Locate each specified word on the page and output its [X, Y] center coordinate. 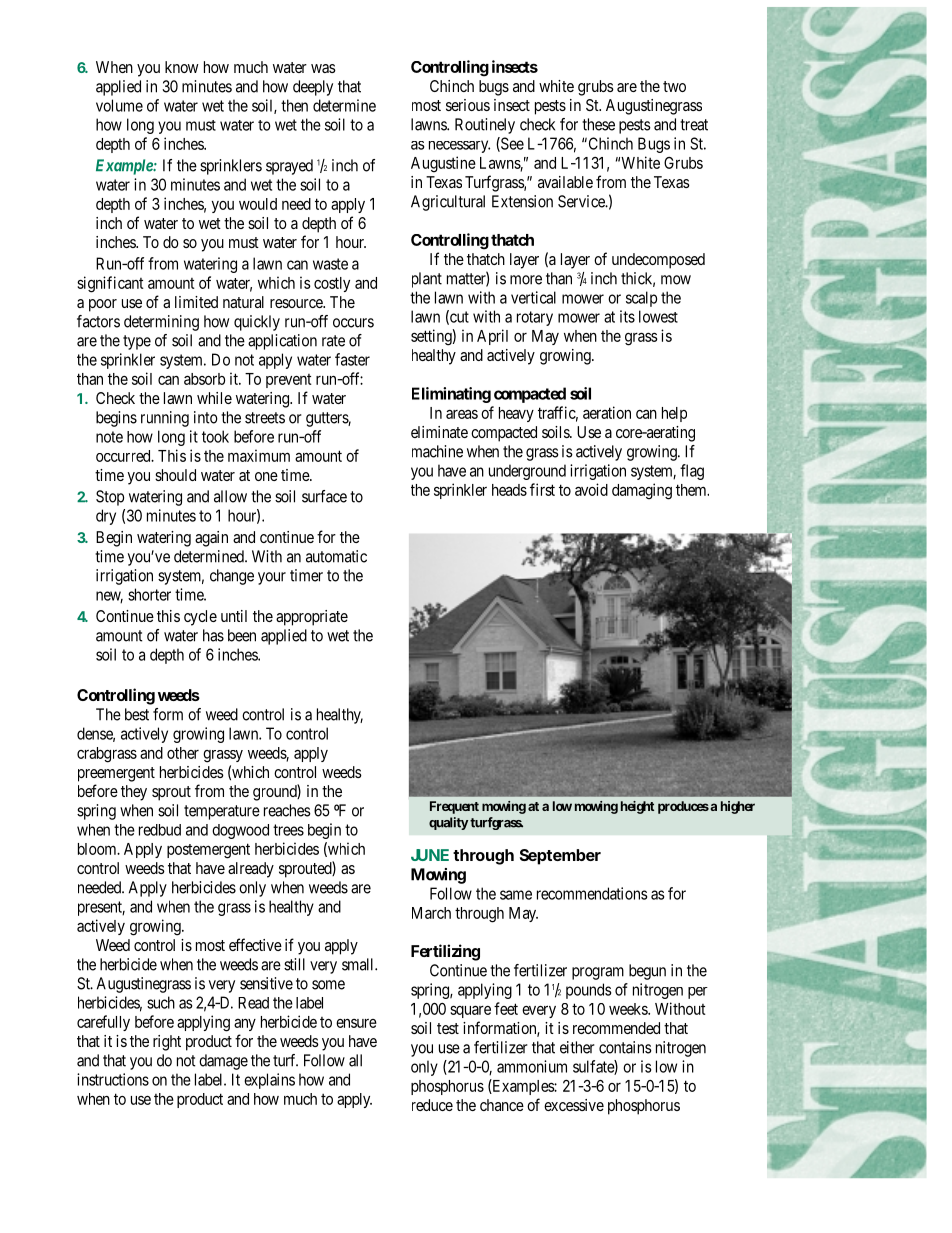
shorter [149, 594]
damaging [642, 491]
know [182, 67]
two [674, 86]
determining [161, 323]
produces [683, 807]
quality [448, 823]
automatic [336, 556]
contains [625, 1047]
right [167, 1043]
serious [468, 105]
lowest [658, 316]
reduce [432, 1105]
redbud [160, 830]
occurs [353, 323]
